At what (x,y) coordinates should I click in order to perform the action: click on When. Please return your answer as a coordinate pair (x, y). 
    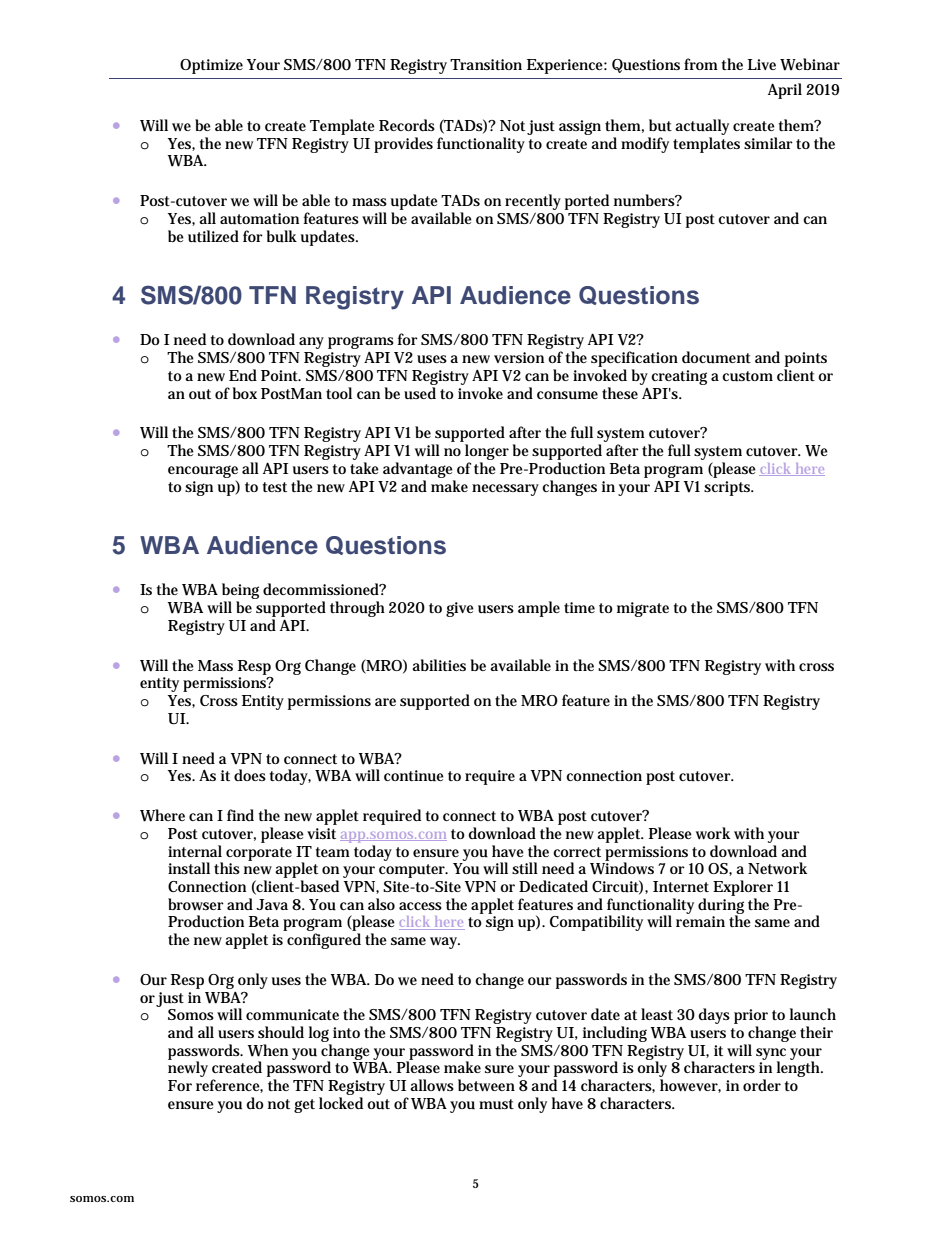
    Looking at the image, I should click on (268, 1050).
